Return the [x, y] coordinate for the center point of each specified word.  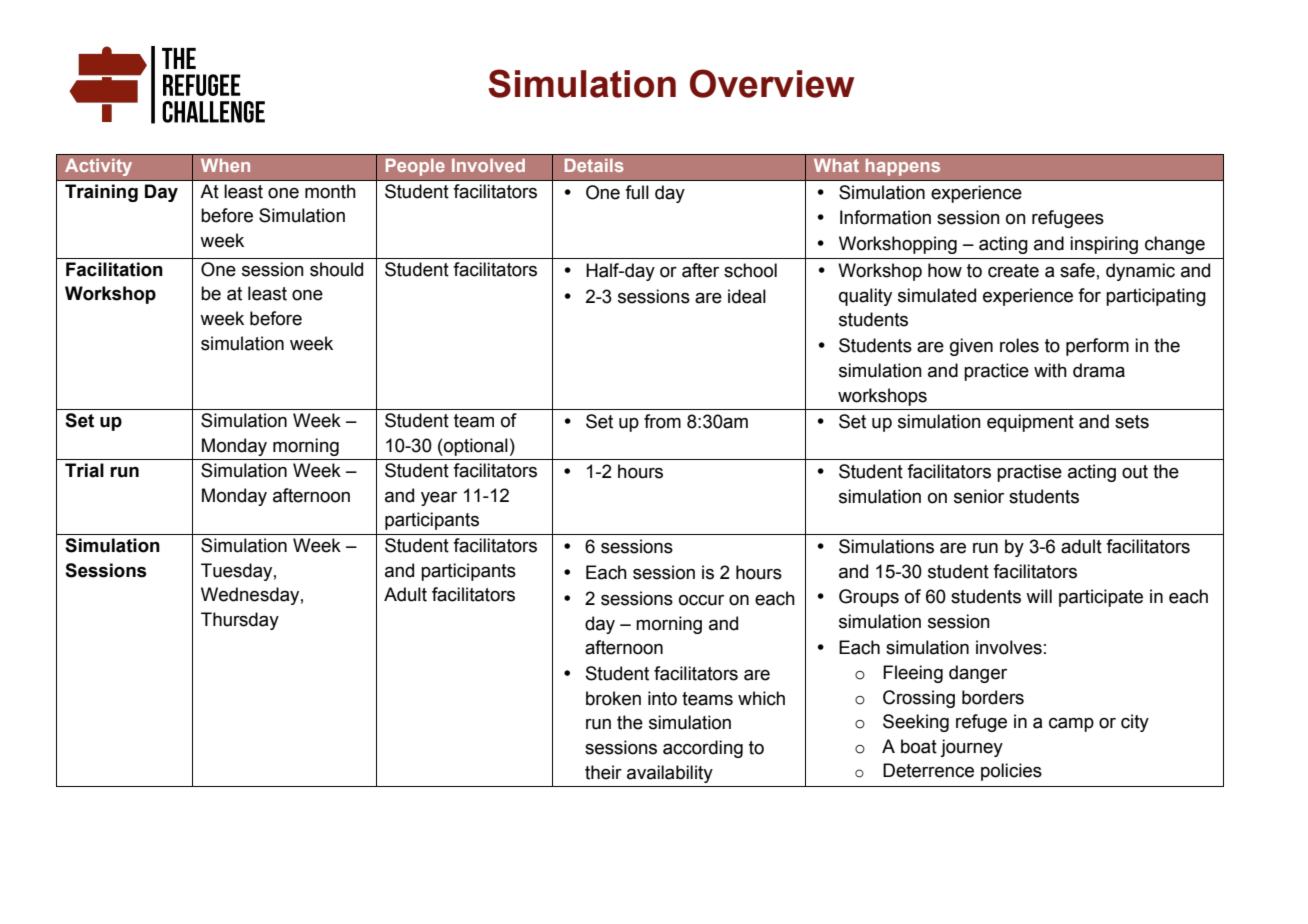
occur [701, 600]
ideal [747, 296]
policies [1011, 772]
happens [903, 167]
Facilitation [114, 269]
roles [1019, 345]
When [225, 165]
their [603, 772]
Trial [84, 470]
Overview [772, 83]
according [703, 749]
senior [979, 496]
